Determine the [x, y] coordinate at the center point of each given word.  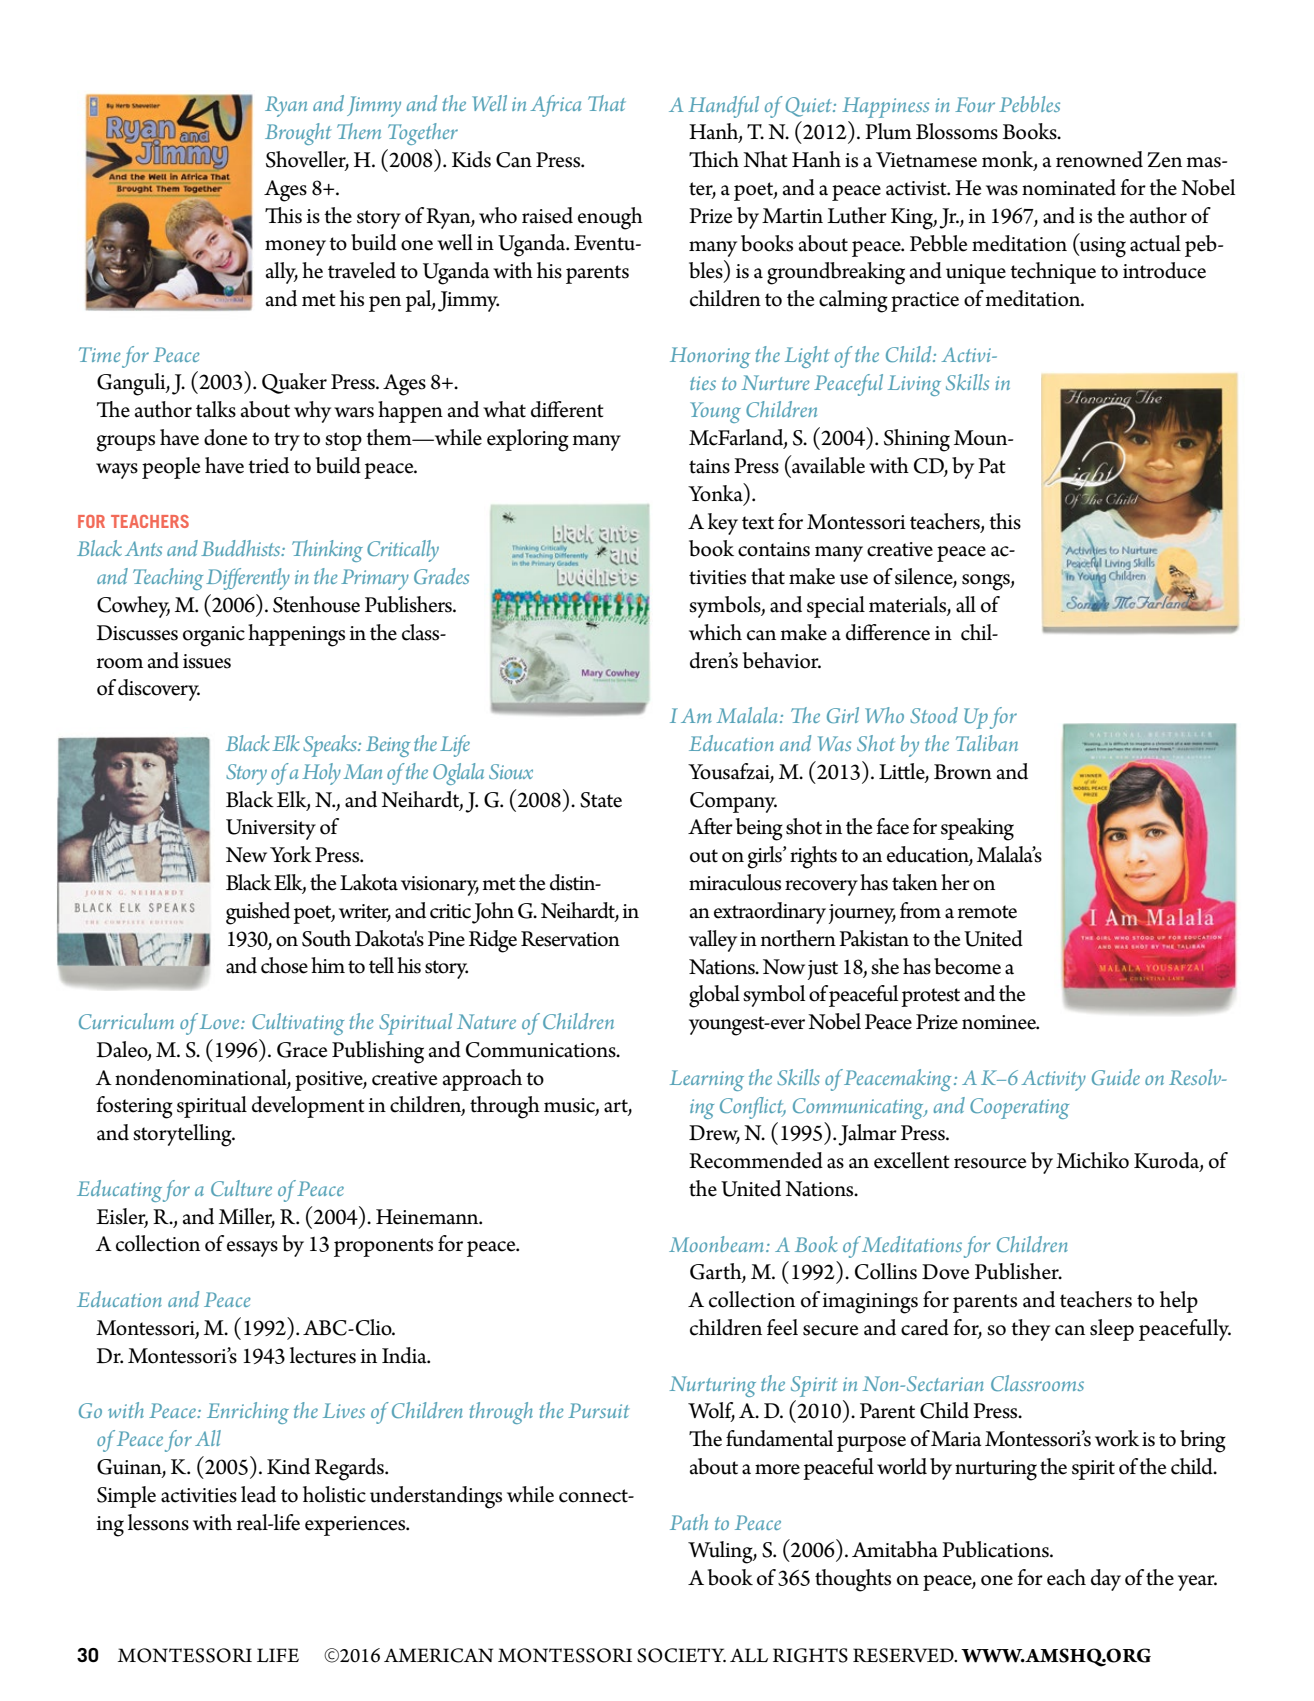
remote [987, 912]
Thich [714, 159]
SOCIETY [681, 1655]
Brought [298, 134]
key [723, 524]
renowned [1099, 159]
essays [252, 1249]
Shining [917, 440]
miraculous [735, 882]
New [246, 855]
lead [258, 1494]
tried [268, 465]
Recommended [756, 1160]
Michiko [1092, 1160]
